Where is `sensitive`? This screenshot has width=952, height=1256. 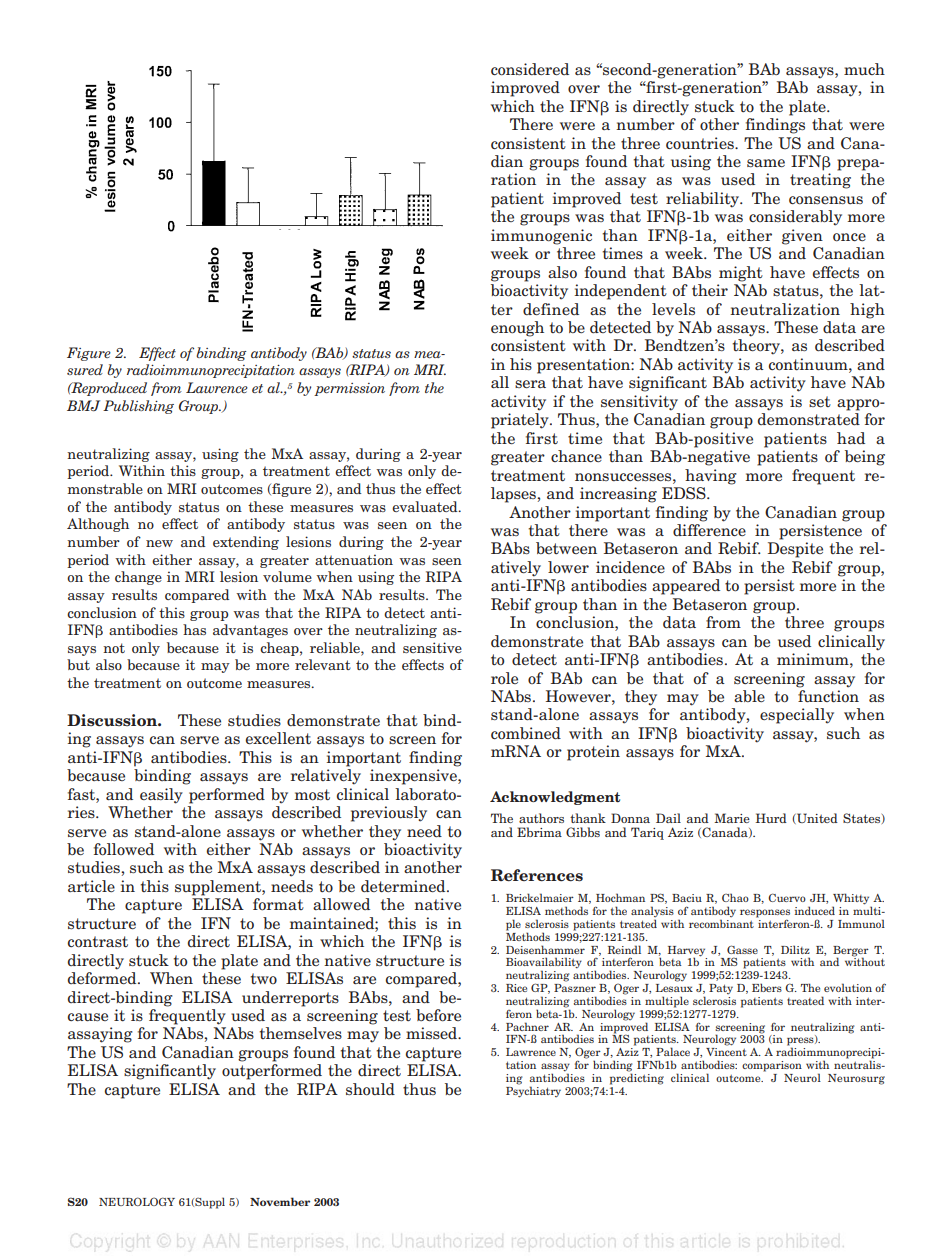 sensitive is located at coordinates (432, 647).
